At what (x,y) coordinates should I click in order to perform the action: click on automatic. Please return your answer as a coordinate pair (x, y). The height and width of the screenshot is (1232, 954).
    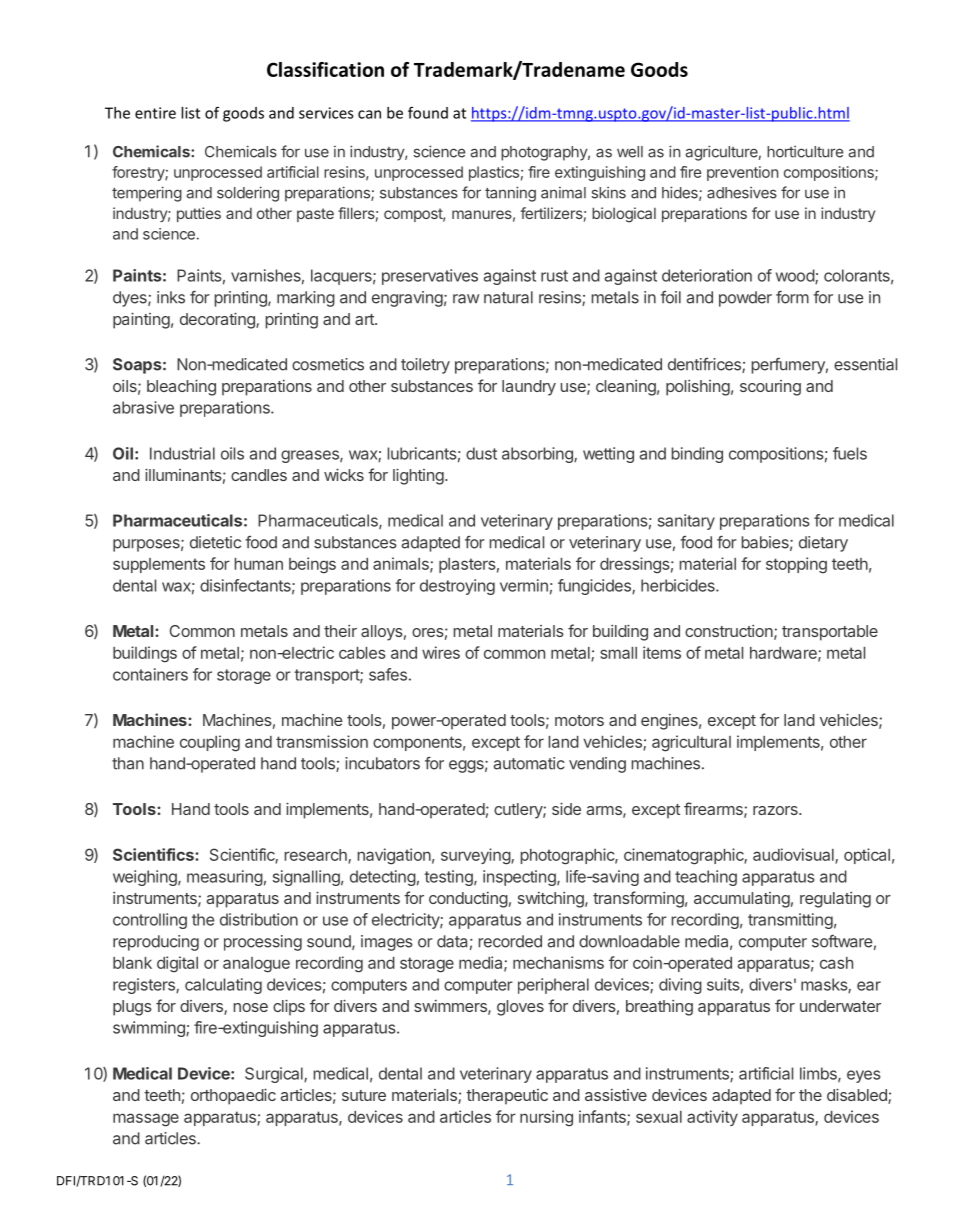
    Looking at the image, I should click on (529, 763).
